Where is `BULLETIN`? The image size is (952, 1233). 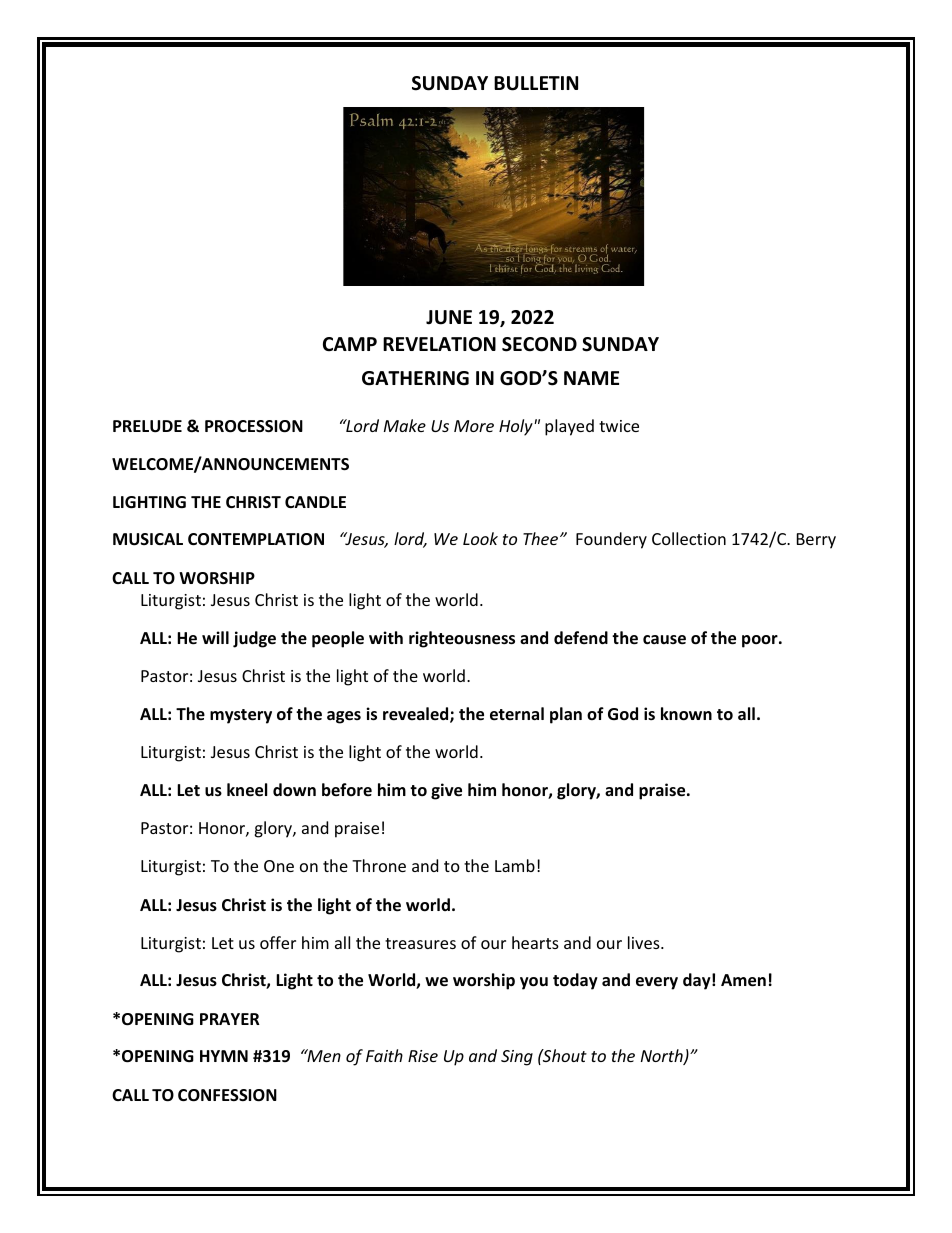 BULLETIN is located at coordinates (536, 83).
